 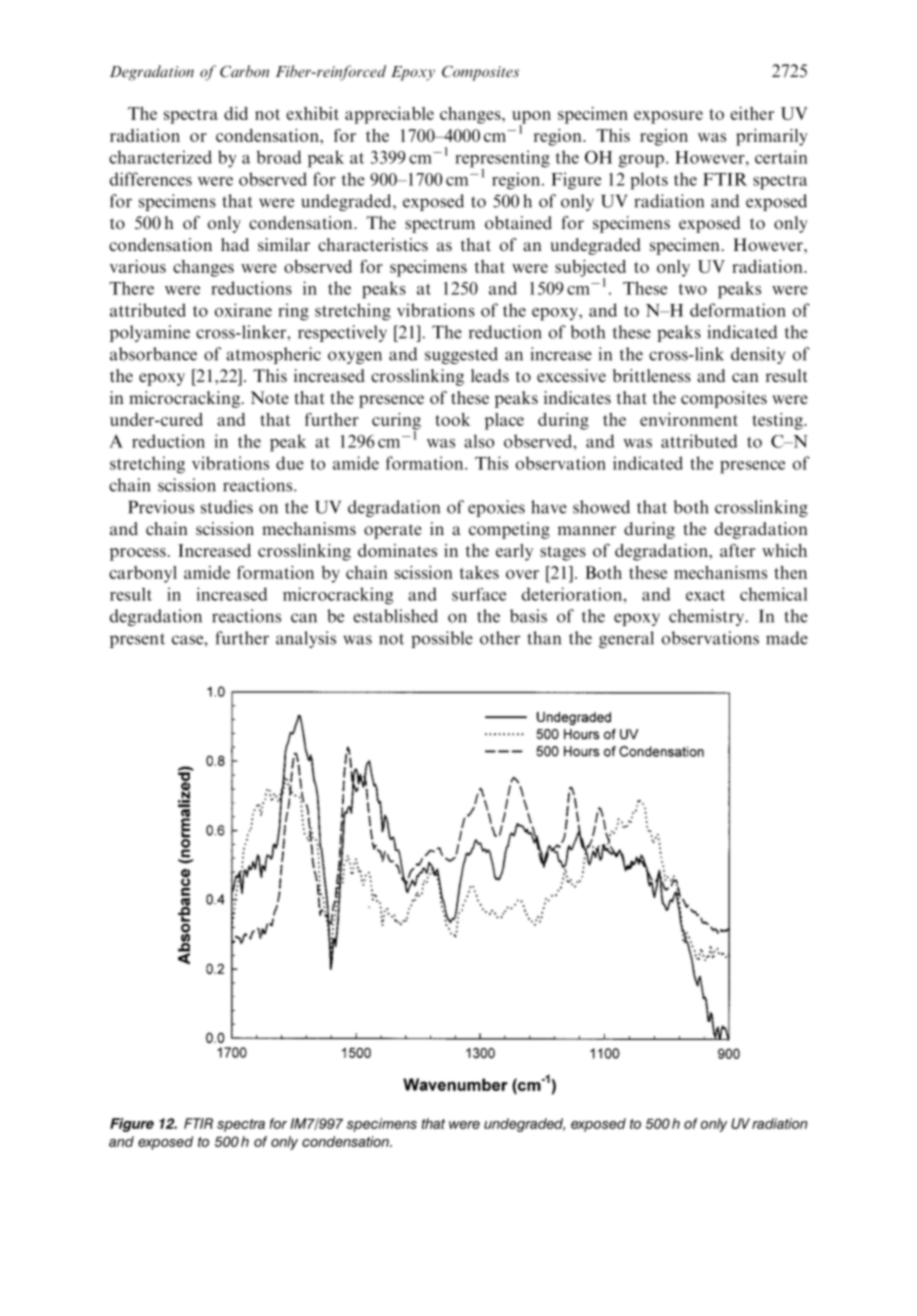 What do you see at coordinates (235, 244) in the page?
I see `had` at bounding box center [235, 244].
